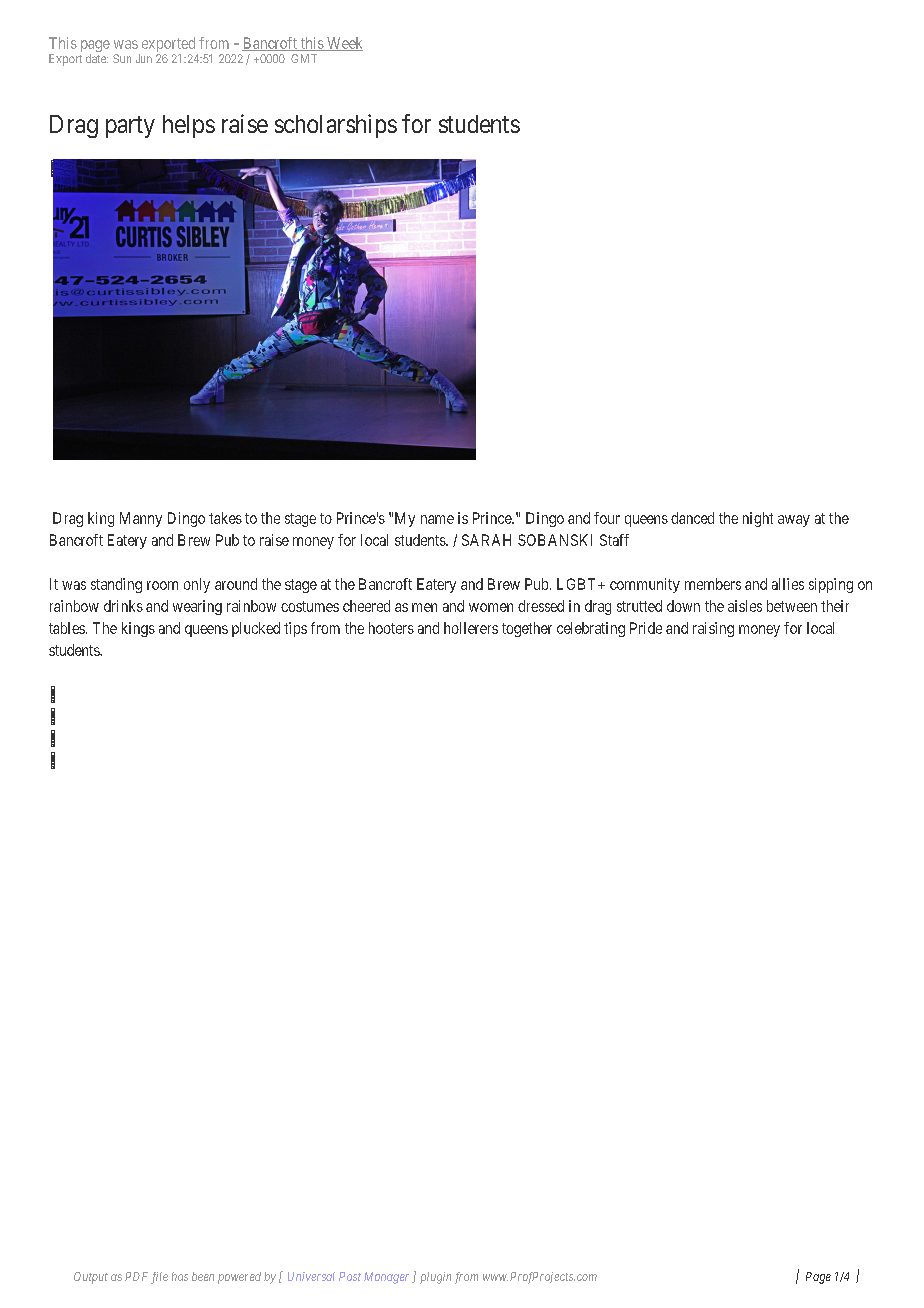  Describe the element at coordinates (713, 629) in the screenshot. I see `raising` at that location.
